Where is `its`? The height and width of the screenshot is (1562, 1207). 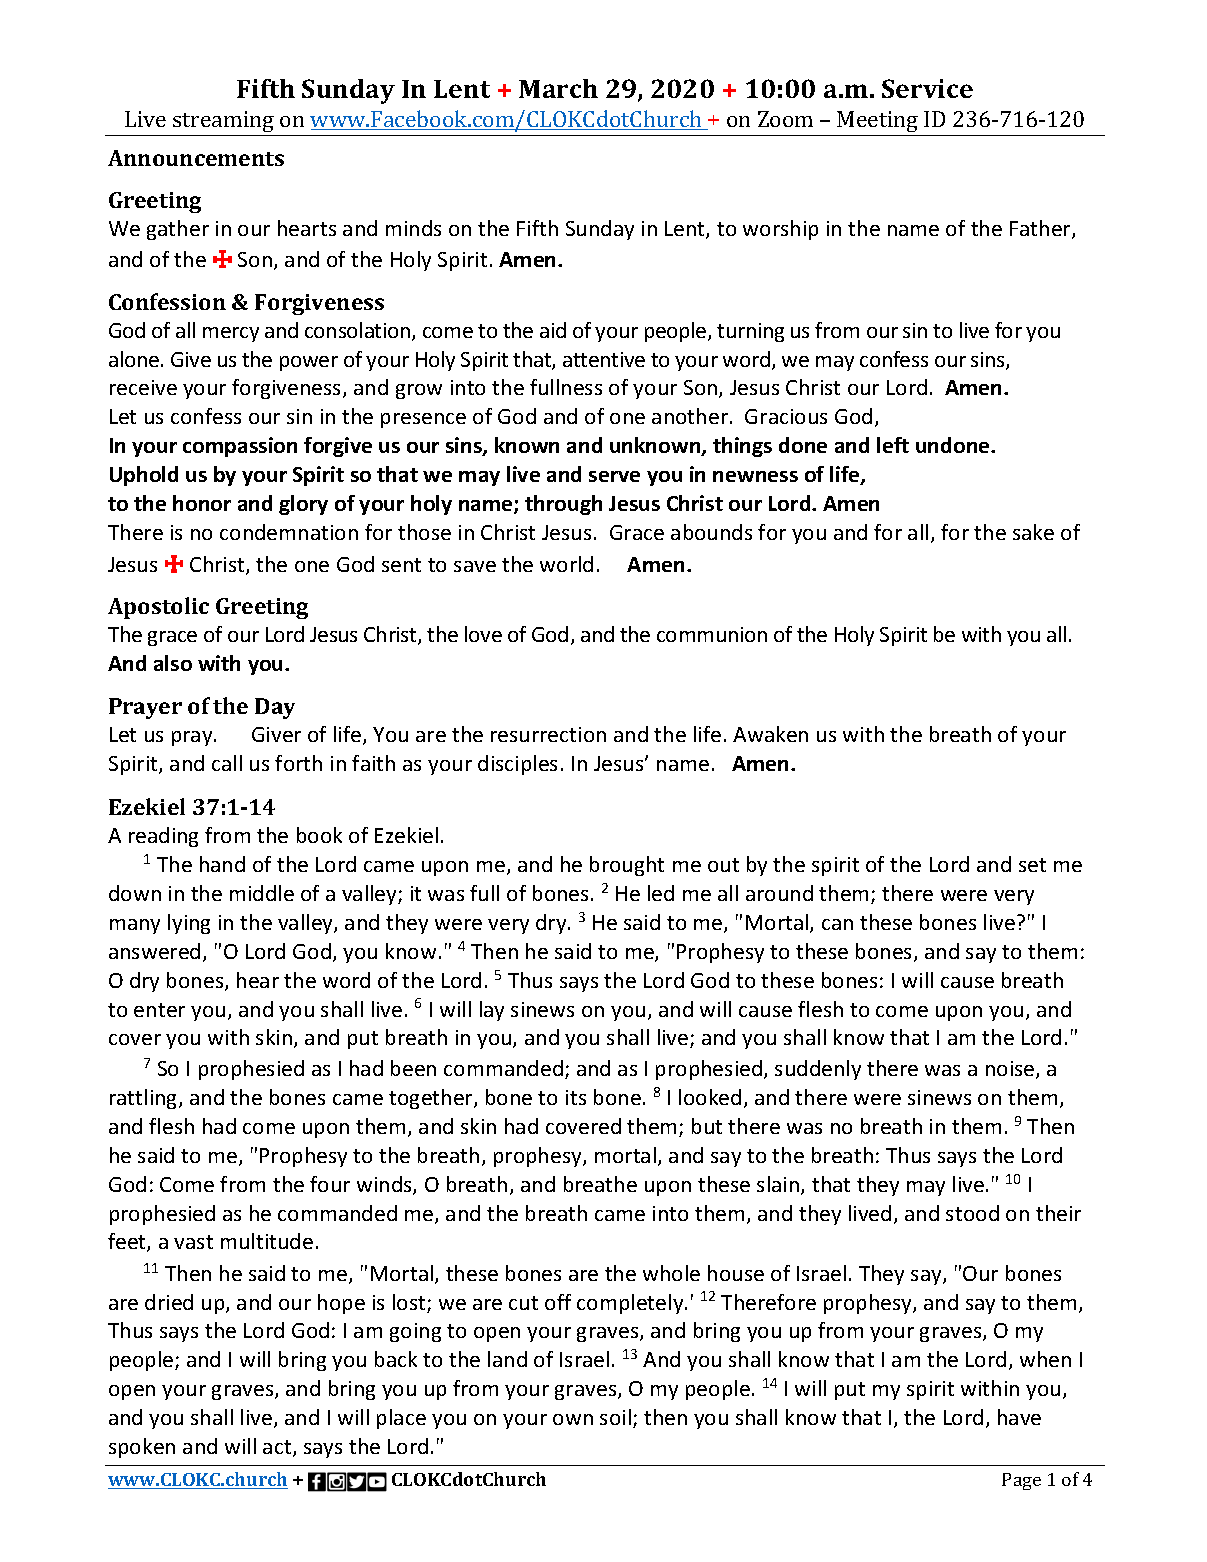 its is located at coordinates (576, 1097).
